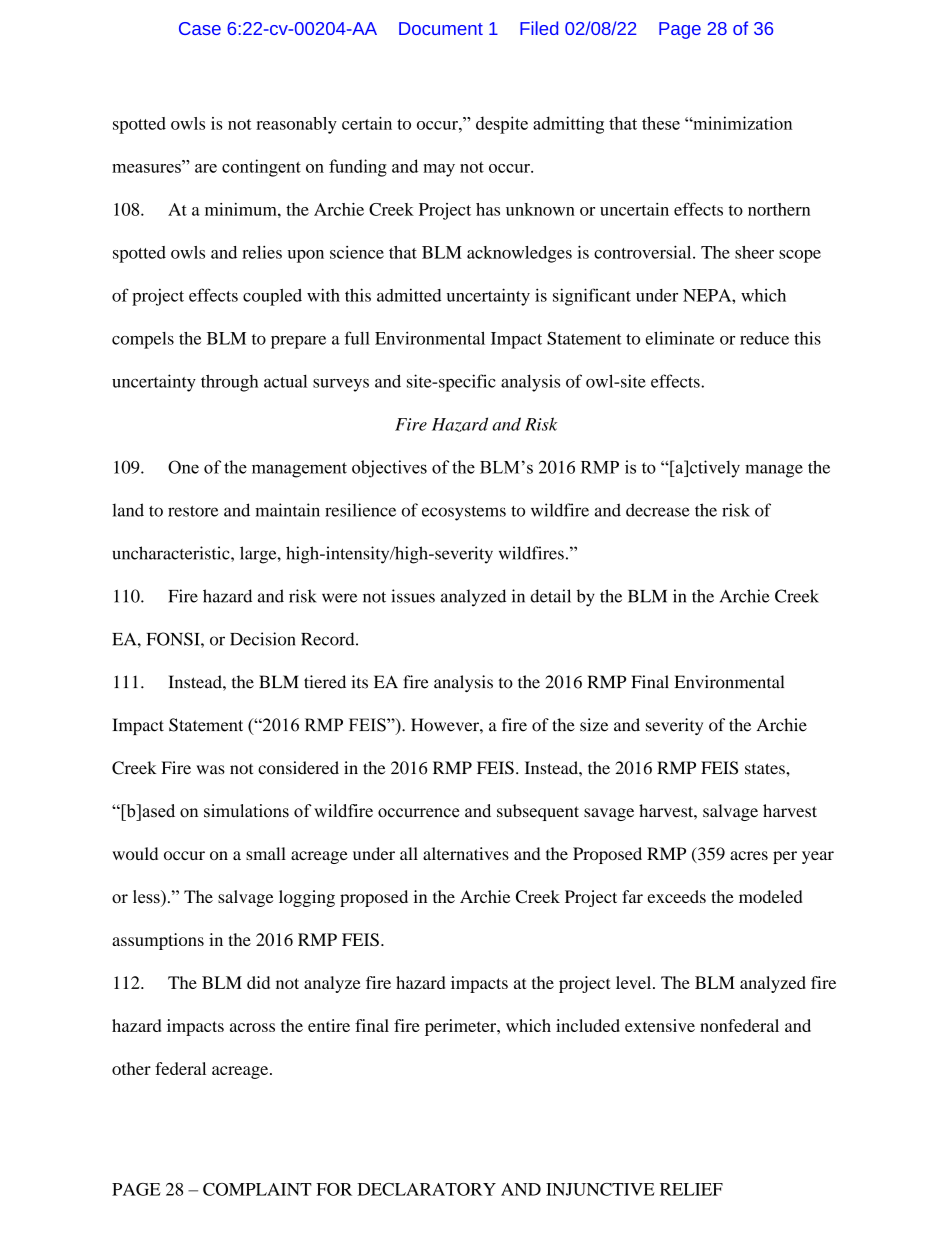 The height and width of the image is (1233, 952). Describe the element at coordinates (441, 28) in the image. I see `Document` at that location.
